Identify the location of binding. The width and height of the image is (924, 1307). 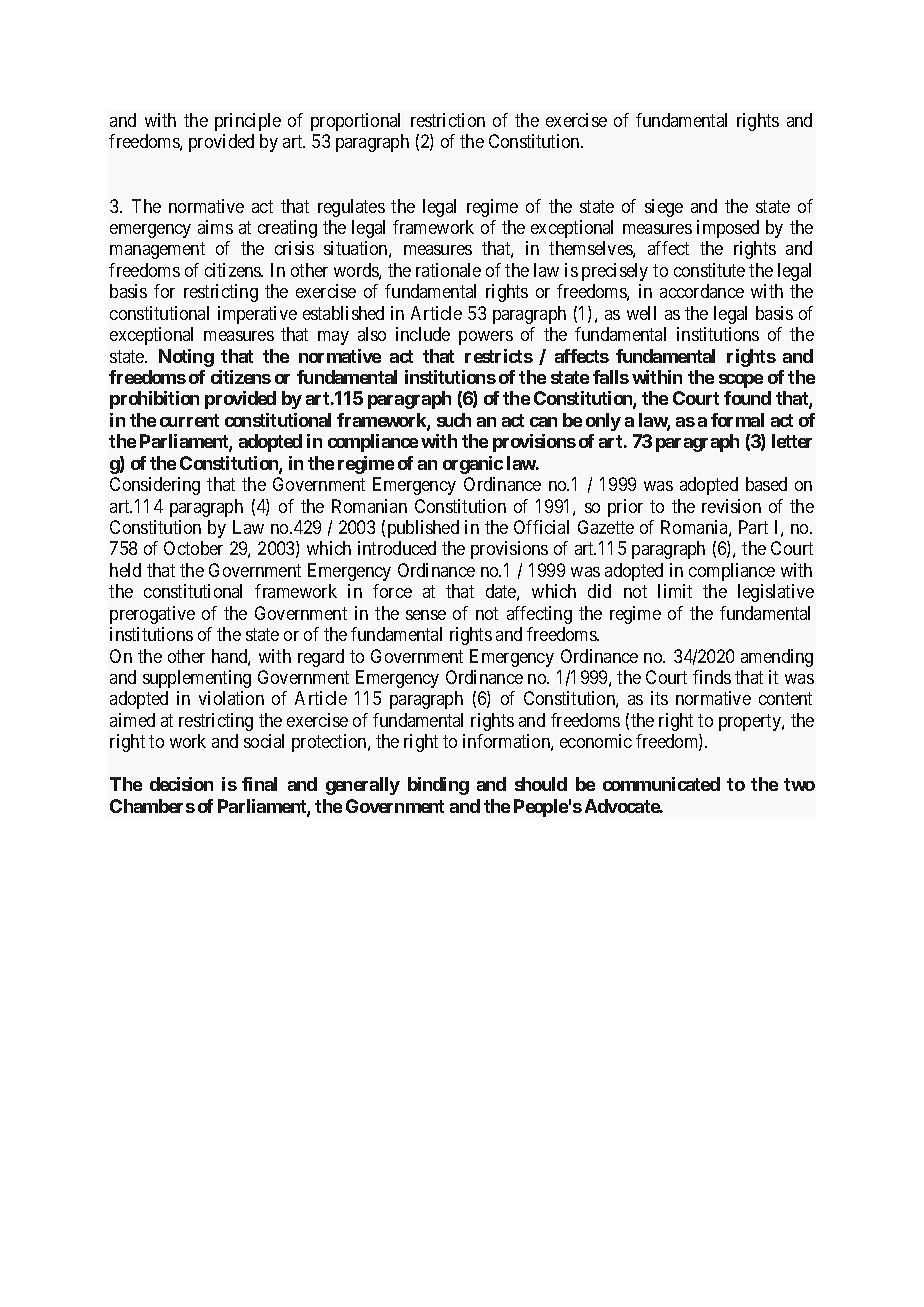
(438, 786).
